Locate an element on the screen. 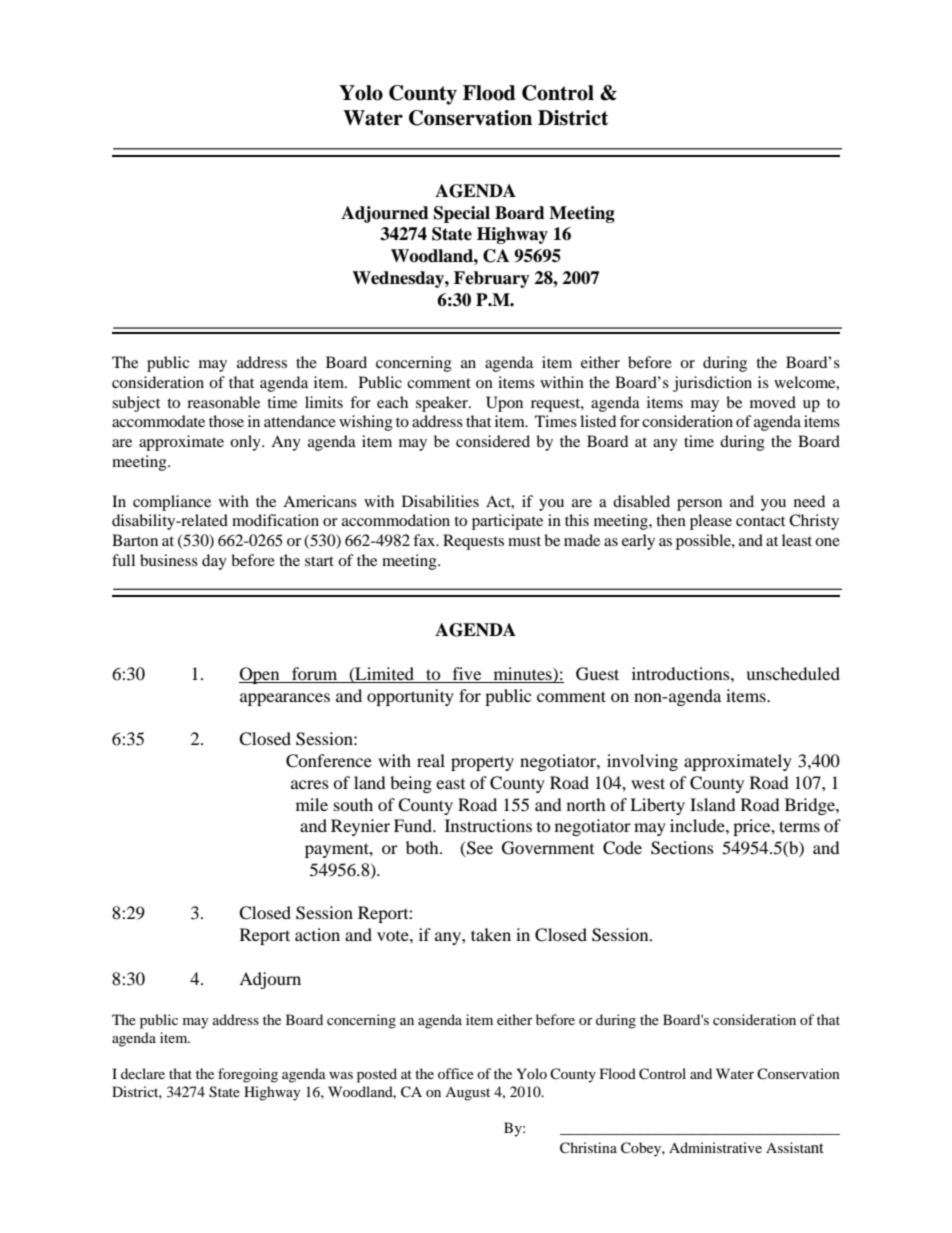 The height and width of the screenshot is (1233, 952). August is located at coordinates (467, 1094).
